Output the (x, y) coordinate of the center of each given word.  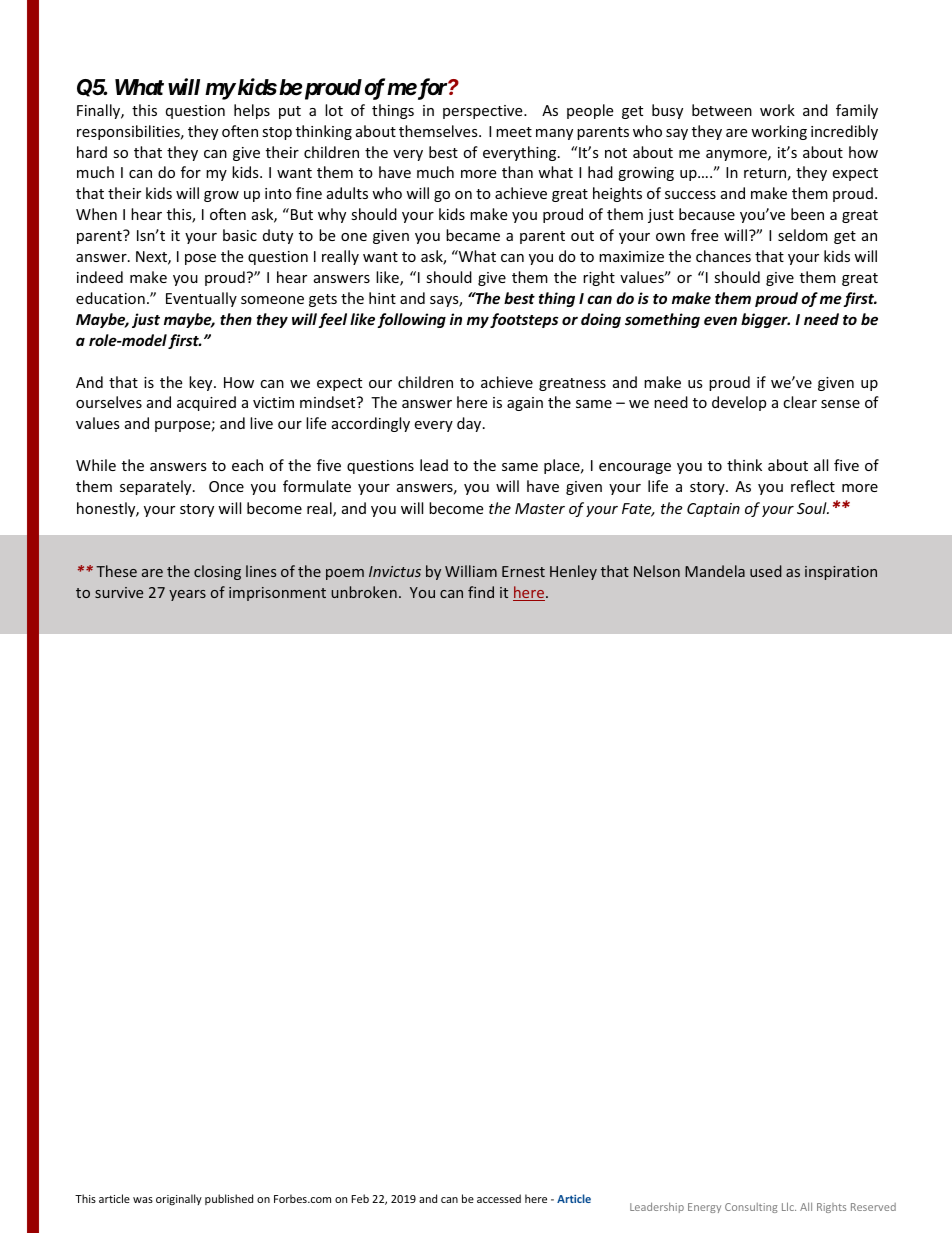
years (187, 595)
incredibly (844, 132)
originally (179, 1199)
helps (252, 111)
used (766, 571)
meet (514, 132)
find (481, 592)
